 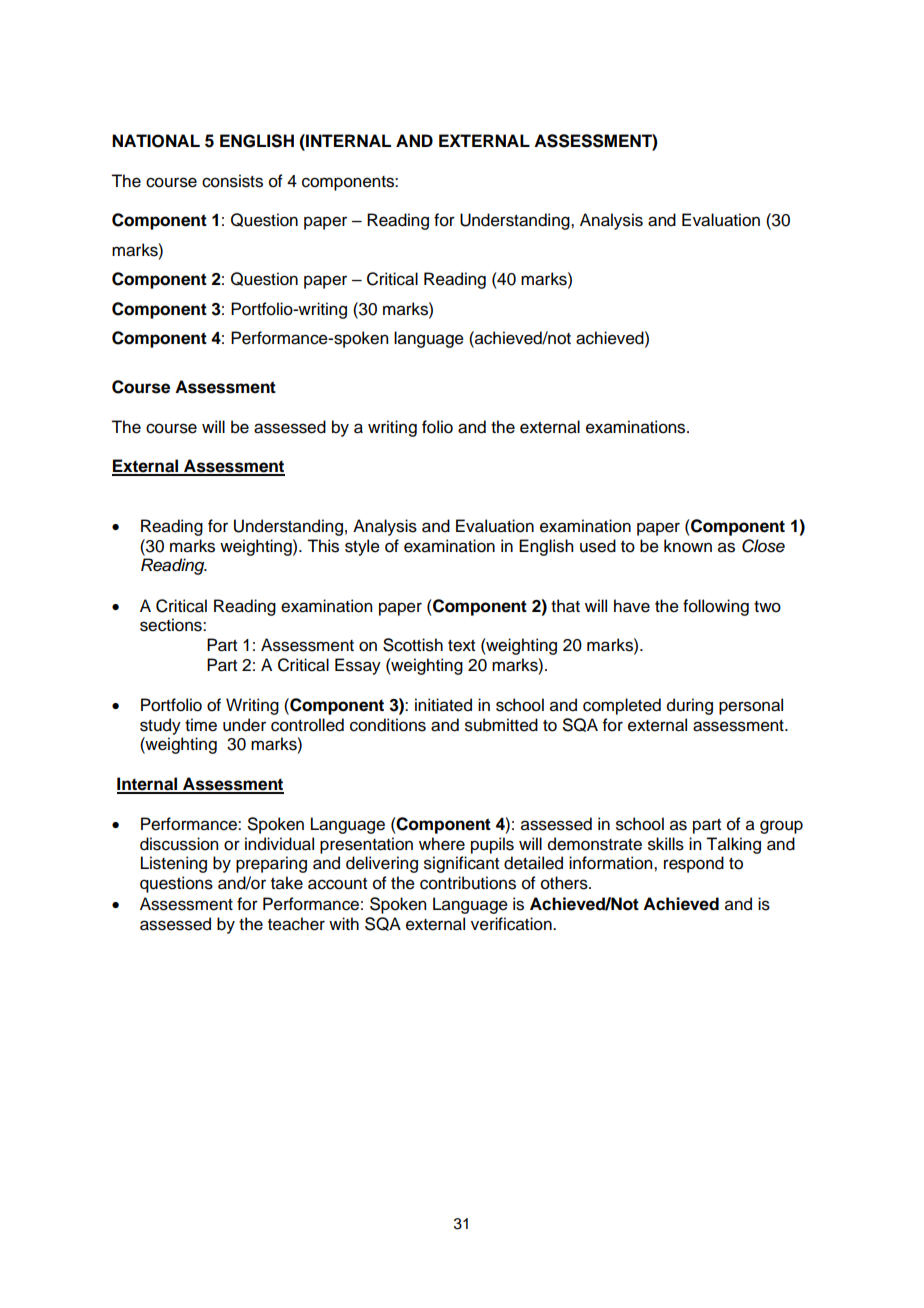 I want to click on style, so click(x=362, y=547).
